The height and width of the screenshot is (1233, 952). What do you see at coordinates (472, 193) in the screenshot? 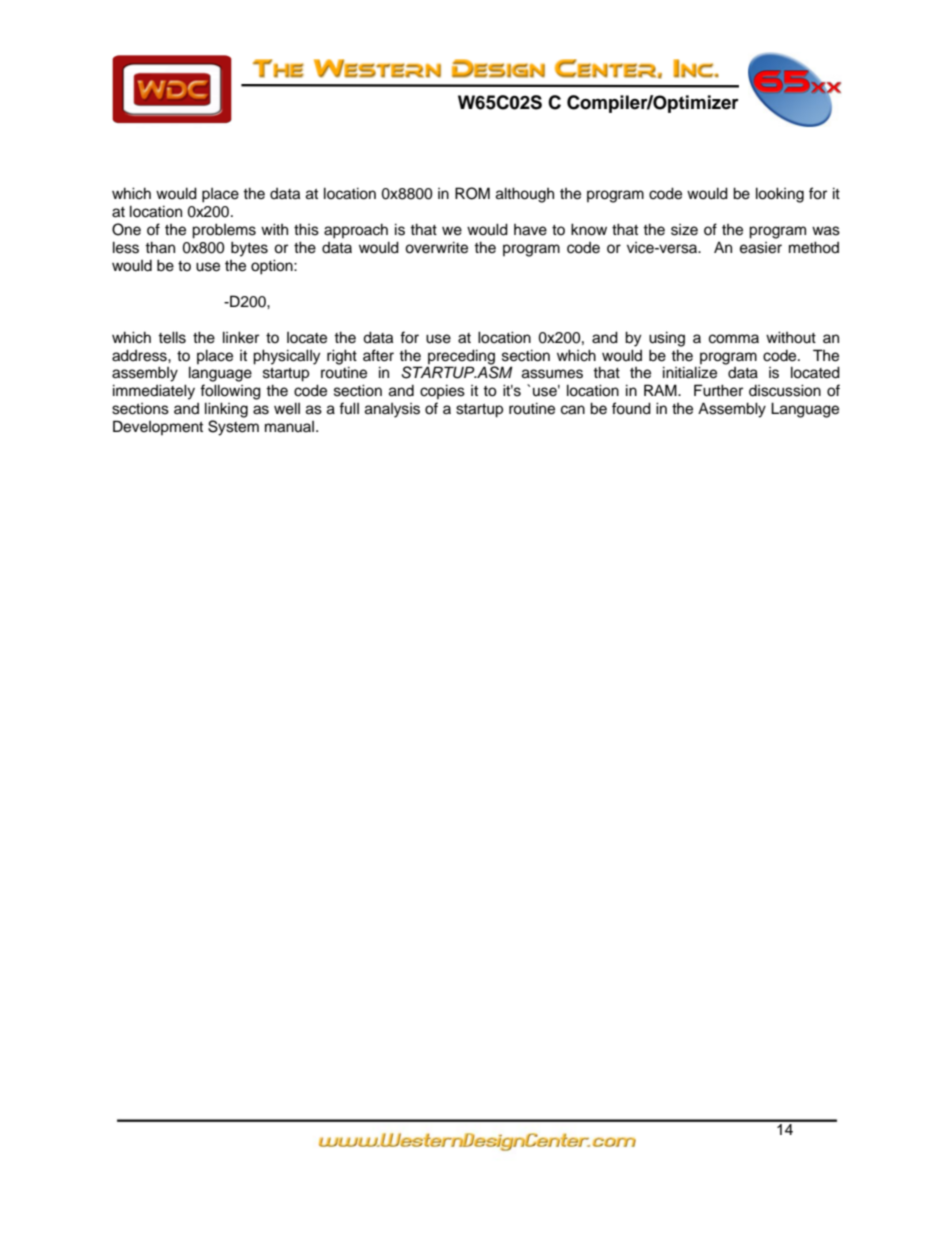
I see `ROM` at bounding box center [472, 193].
